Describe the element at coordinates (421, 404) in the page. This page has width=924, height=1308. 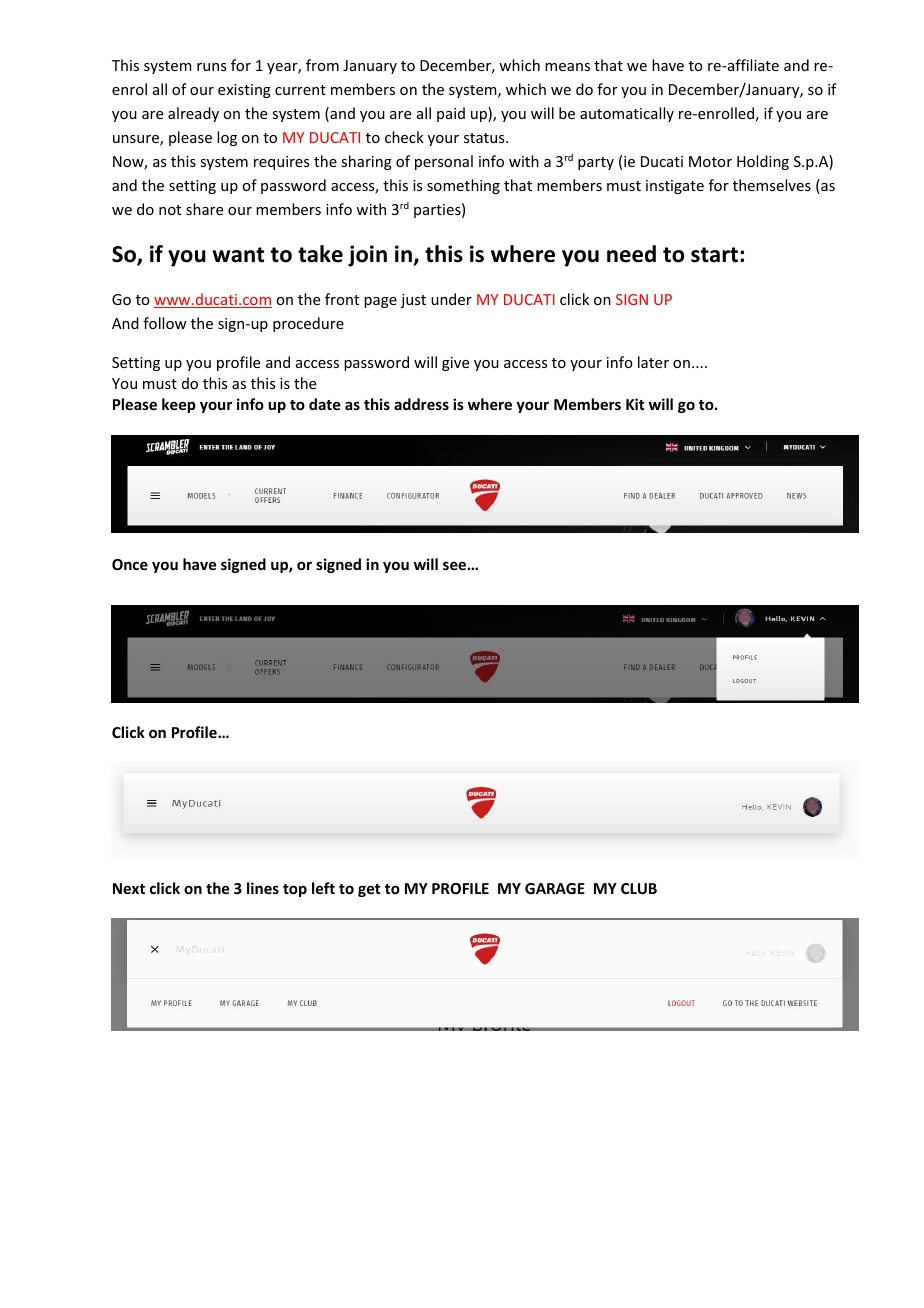
I see `address` at that location.
